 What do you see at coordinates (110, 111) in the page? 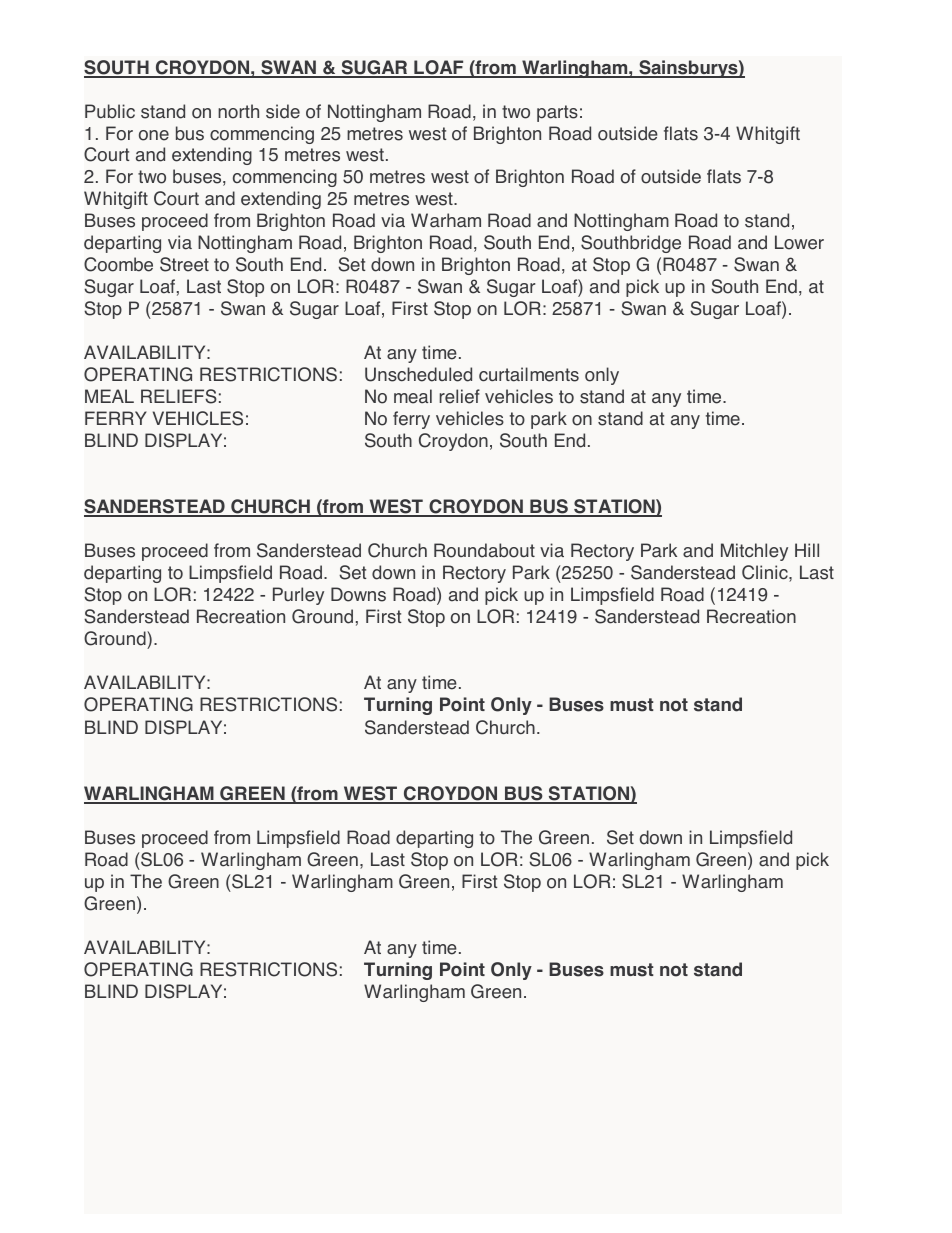
I see `Public` at bounding box center [110, 111].
